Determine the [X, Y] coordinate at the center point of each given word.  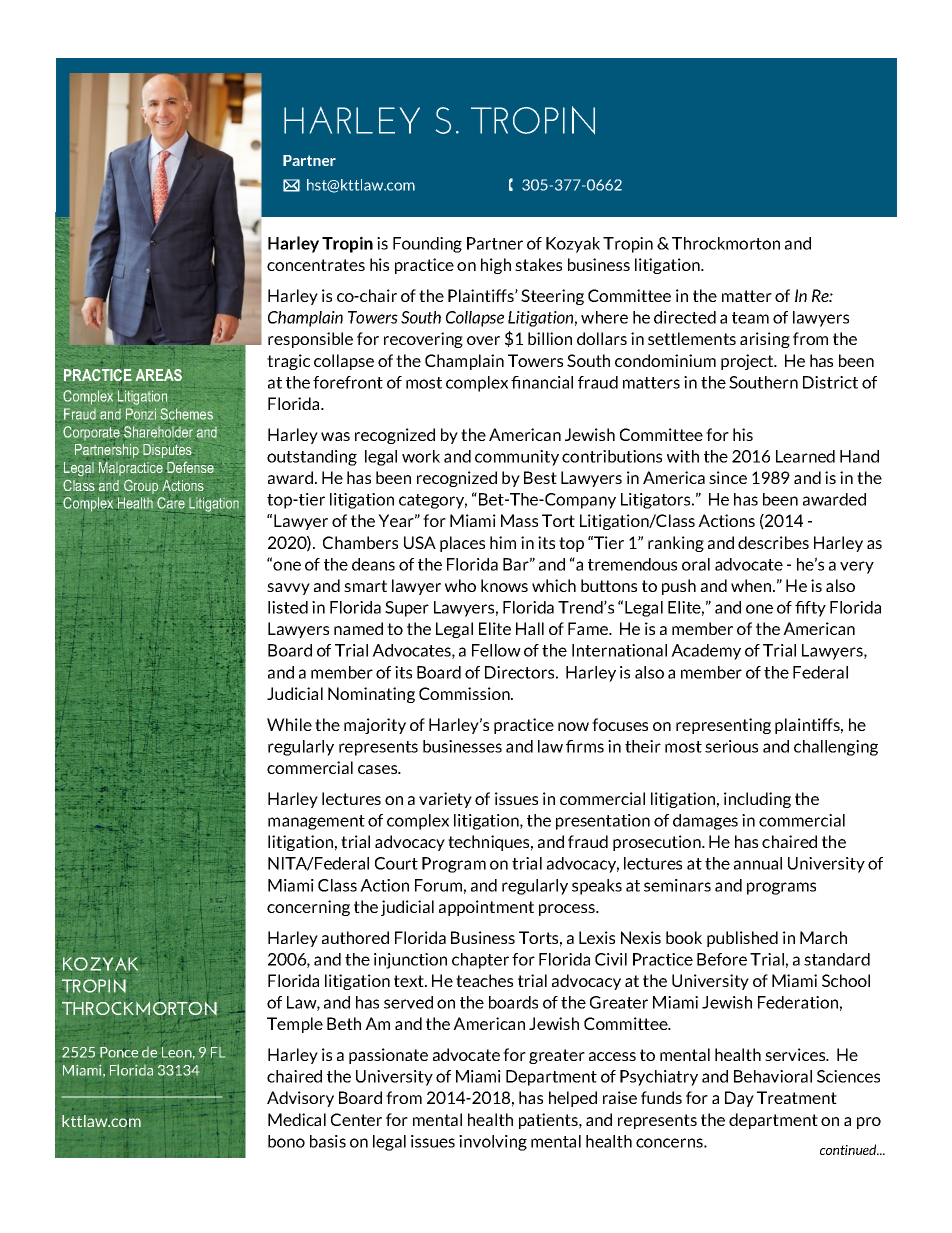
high [496, 266]
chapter [480, 961]
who [460, 585]
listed [288, 607]
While [289, 724]
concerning [308, 908]
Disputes [168, 451]
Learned [805, 456]
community [517, 458]
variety [445, 800]
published [742, 939]
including [757, 800]
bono [286, 1141]
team [750, 318]
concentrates [316, 265]
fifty [810, 609]
